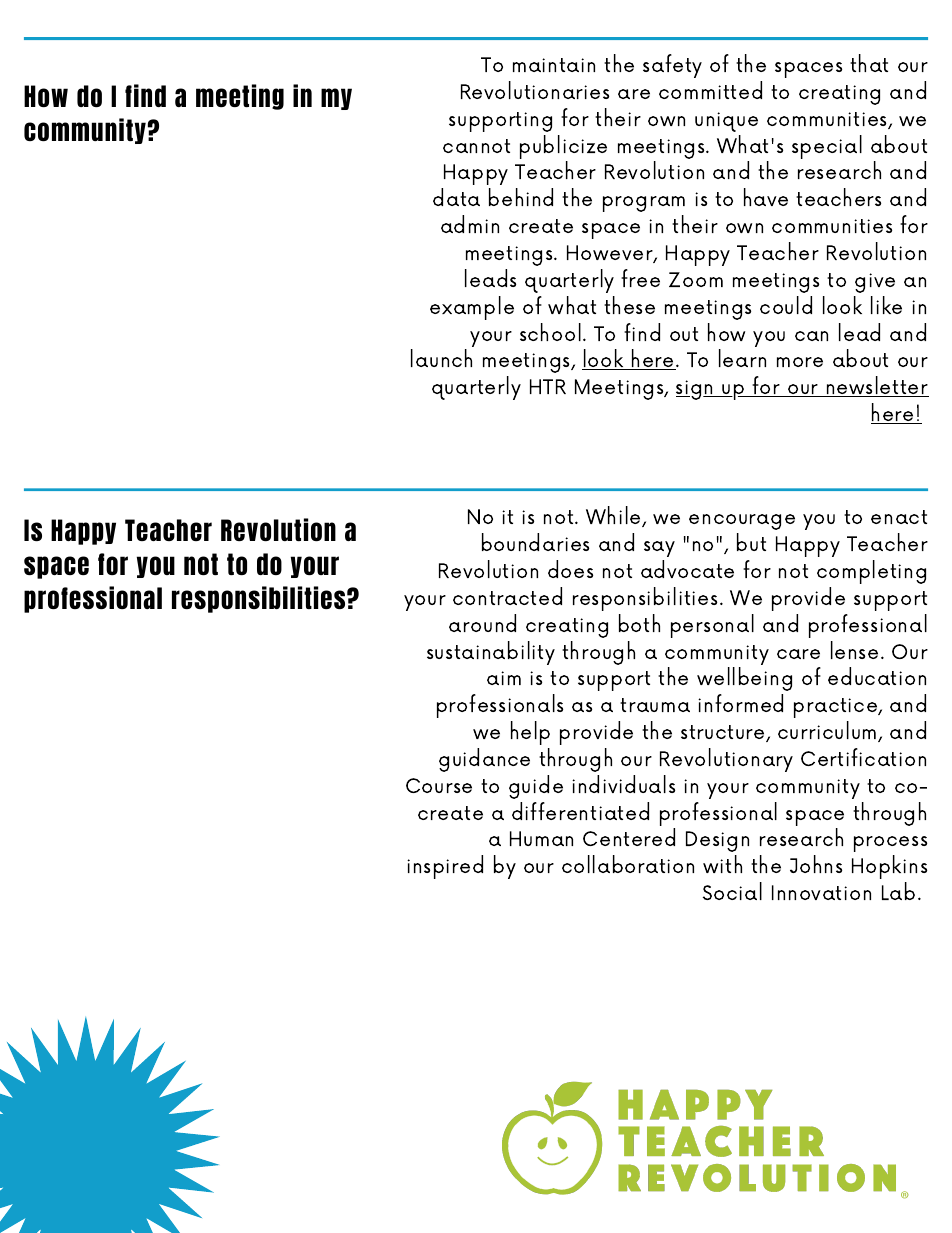  What do you see at coordinates (869, 63) in the document?
I see `that` at bounding box center [869, 63].
